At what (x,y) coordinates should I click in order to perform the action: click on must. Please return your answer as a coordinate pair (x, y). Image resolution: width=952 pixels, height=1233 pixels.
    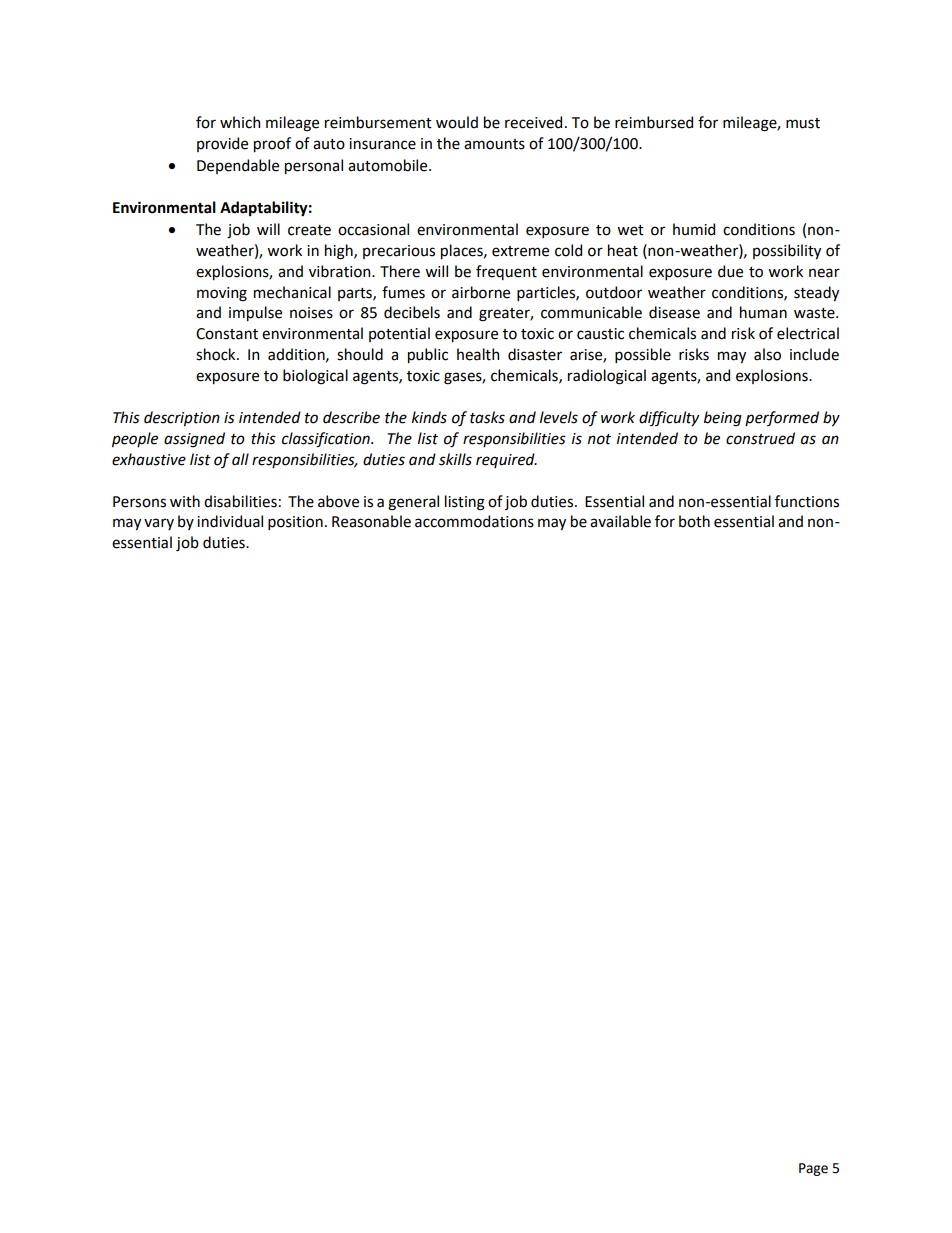
    Looking at the image, I should click on (803, 123).
